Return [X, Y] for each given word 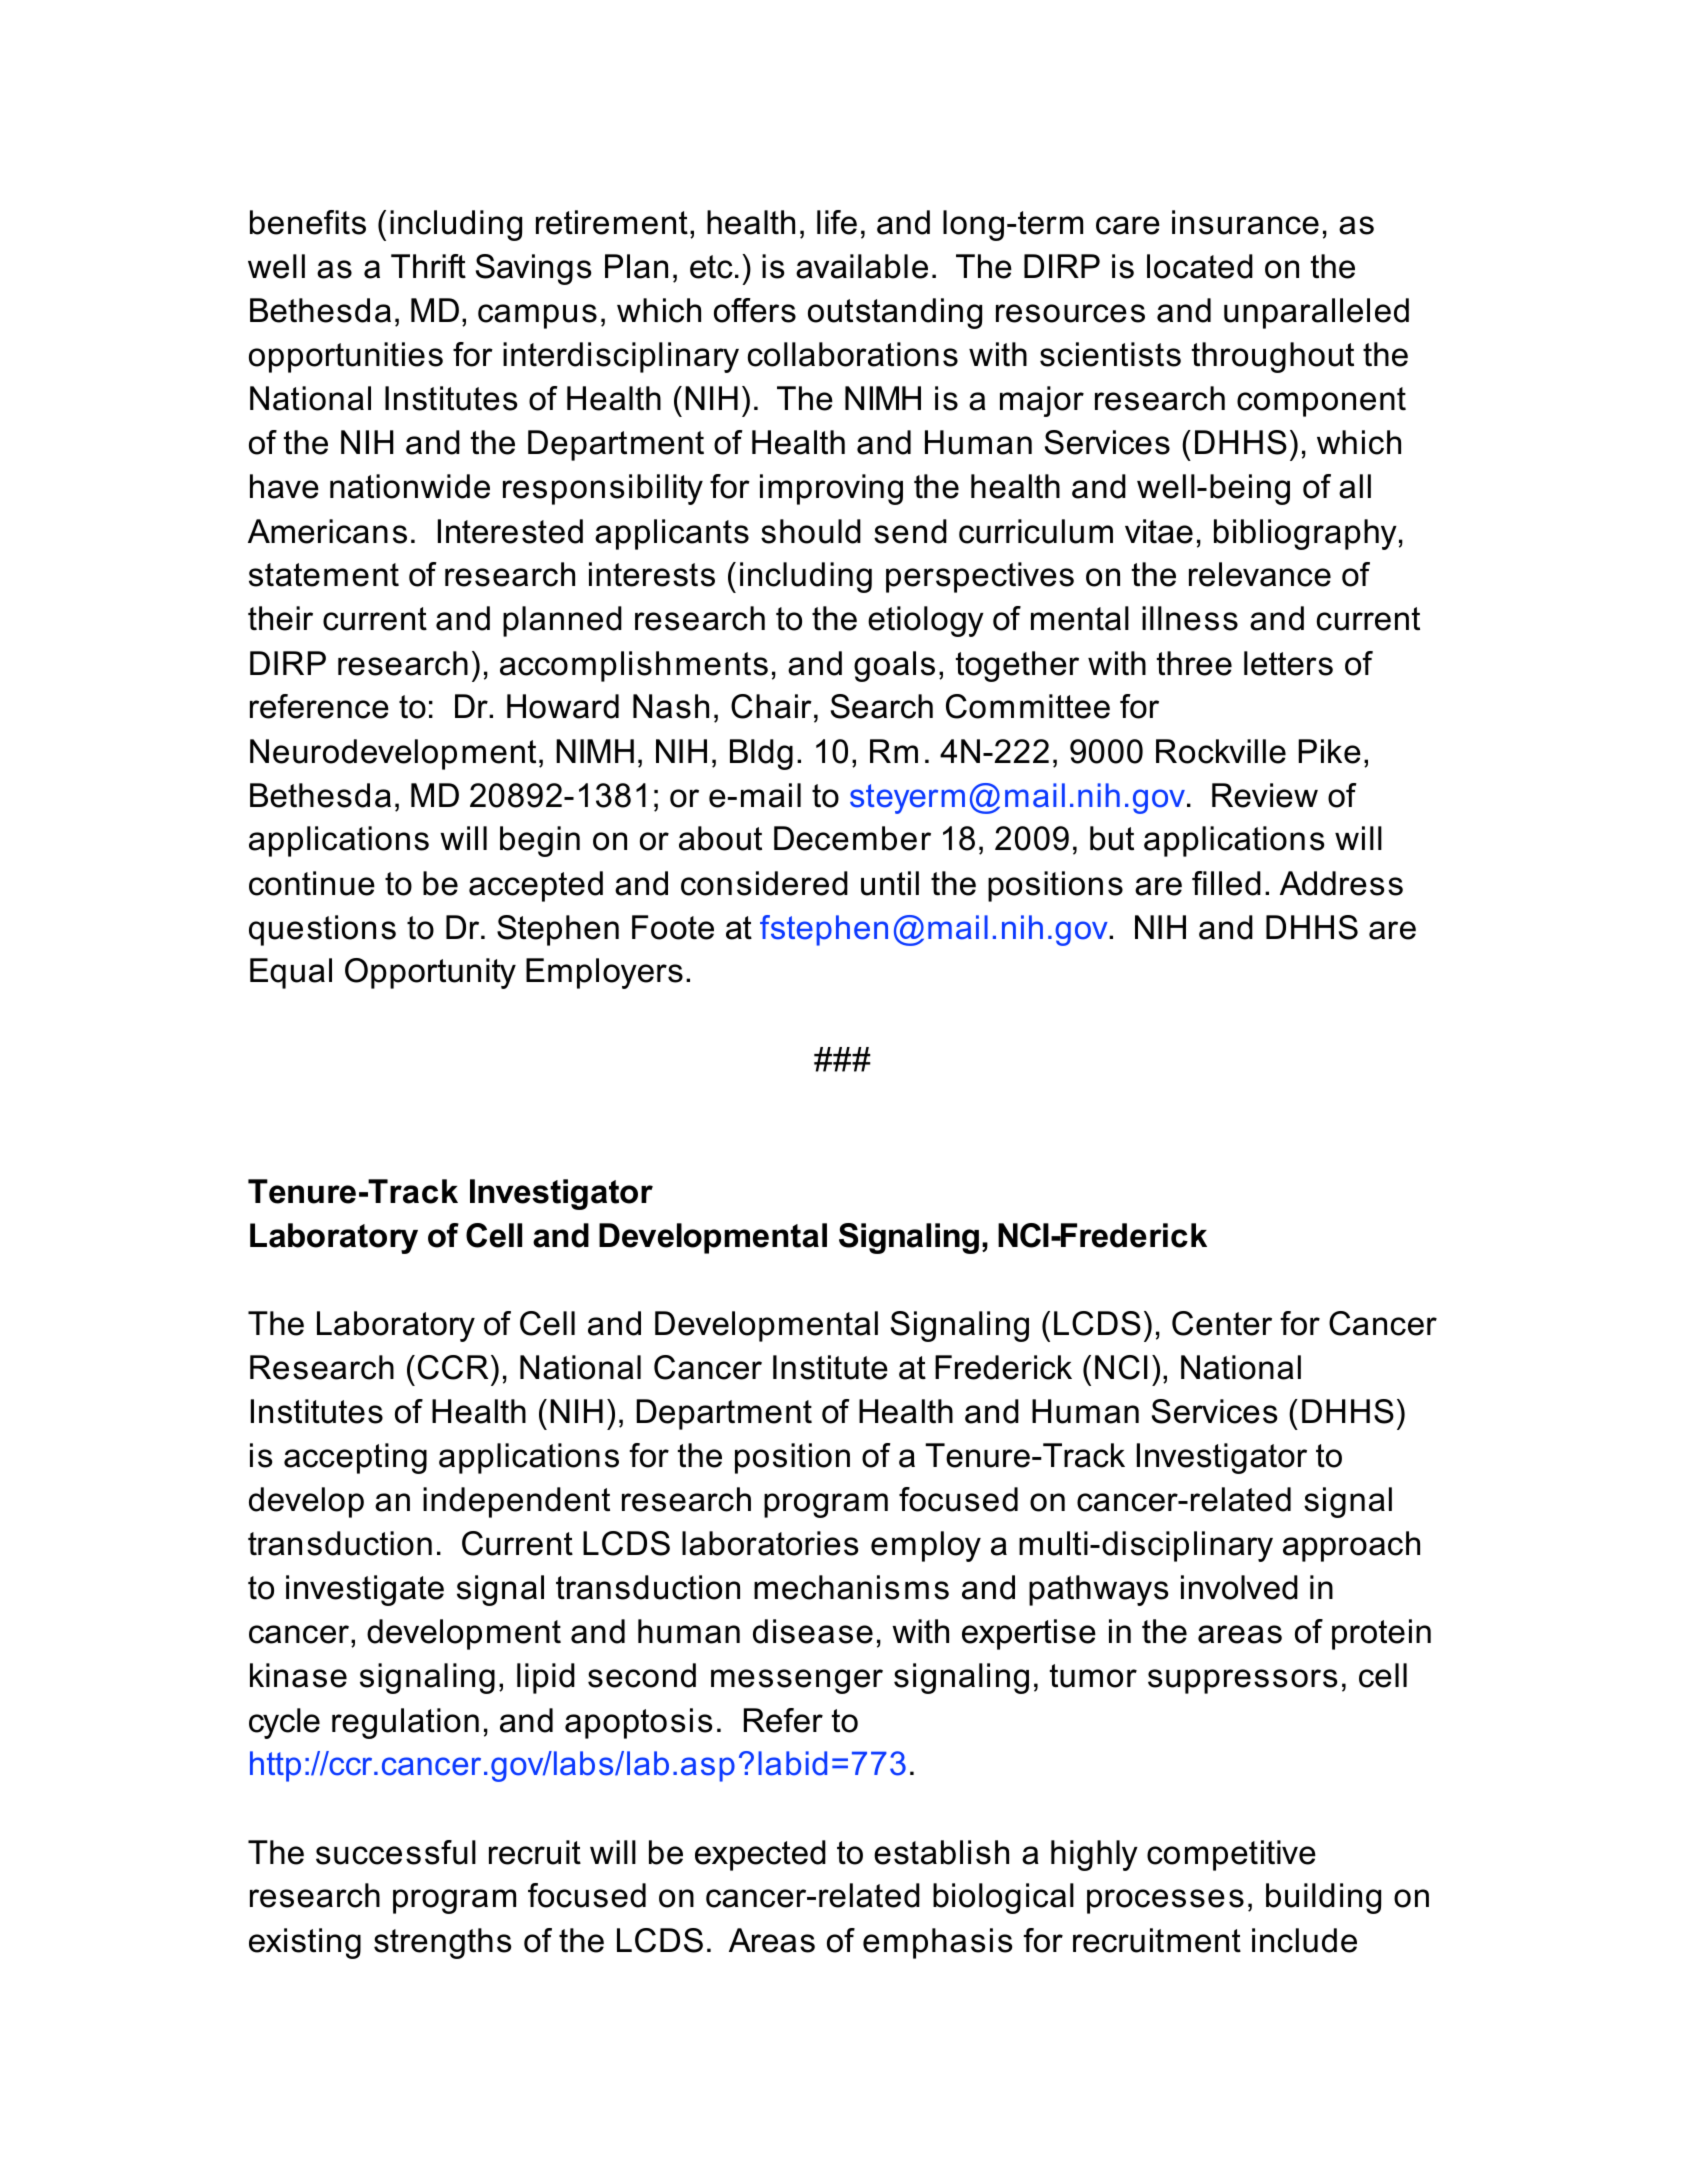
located [1200, 266]
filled [1226, 883]
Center [1222, 1323]
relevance [1260, 574]
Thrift [428, 266]
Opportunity [430, 973]
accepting [355, 1458]
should [811, 531]
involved [1239, 1587]
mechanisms [851, 1587]
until [890, 883]
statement [324, 575]
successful [396, 1852]
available [862, 266]
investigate [365, 1590]
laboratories [770, 1543]
